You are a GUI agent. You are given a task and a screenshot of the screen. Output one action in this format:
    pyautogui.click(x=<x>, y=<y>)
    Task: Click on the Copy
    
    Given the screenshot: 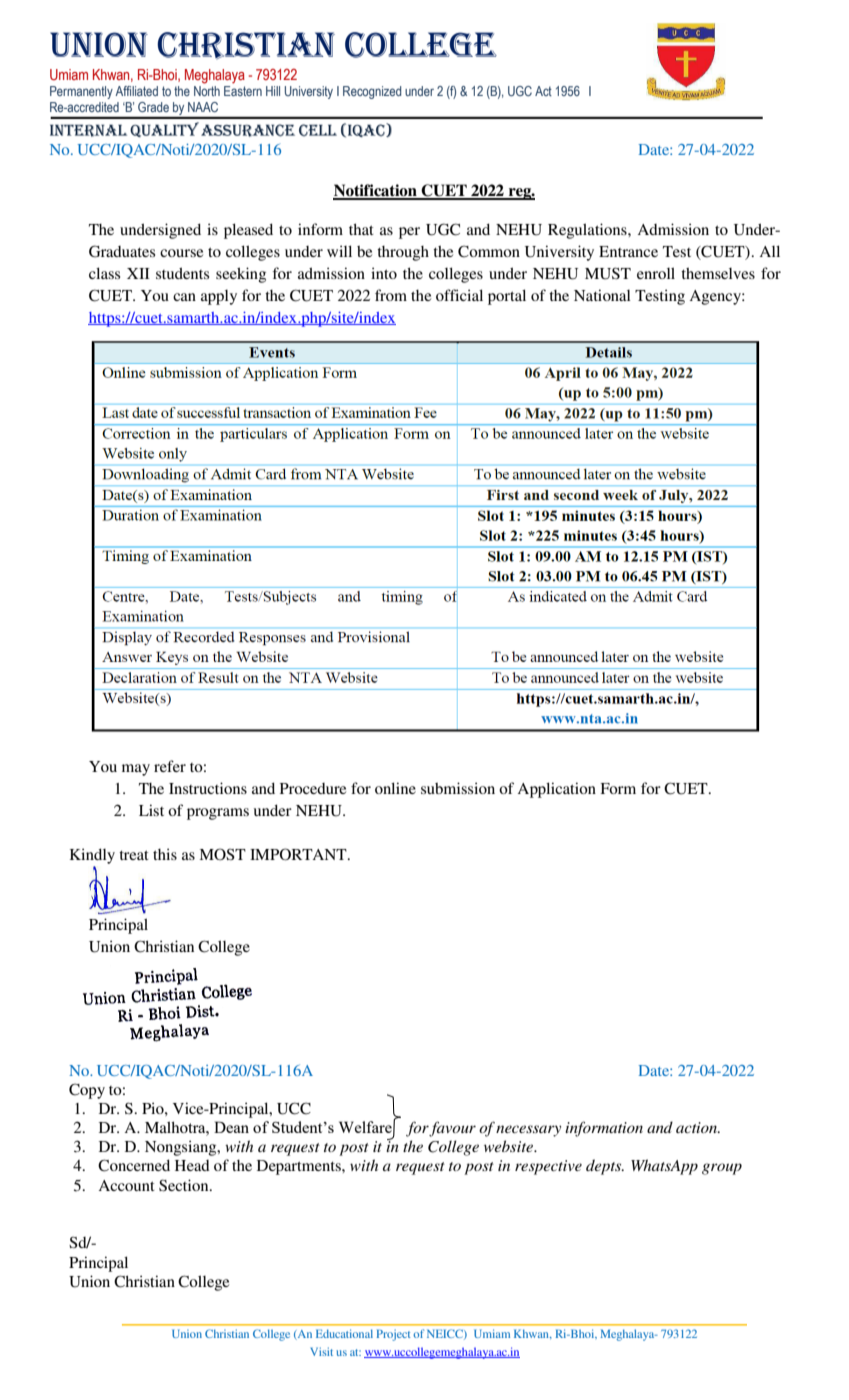 What is the action you would take?
    pyautogui.click(x=87, y=1091)
